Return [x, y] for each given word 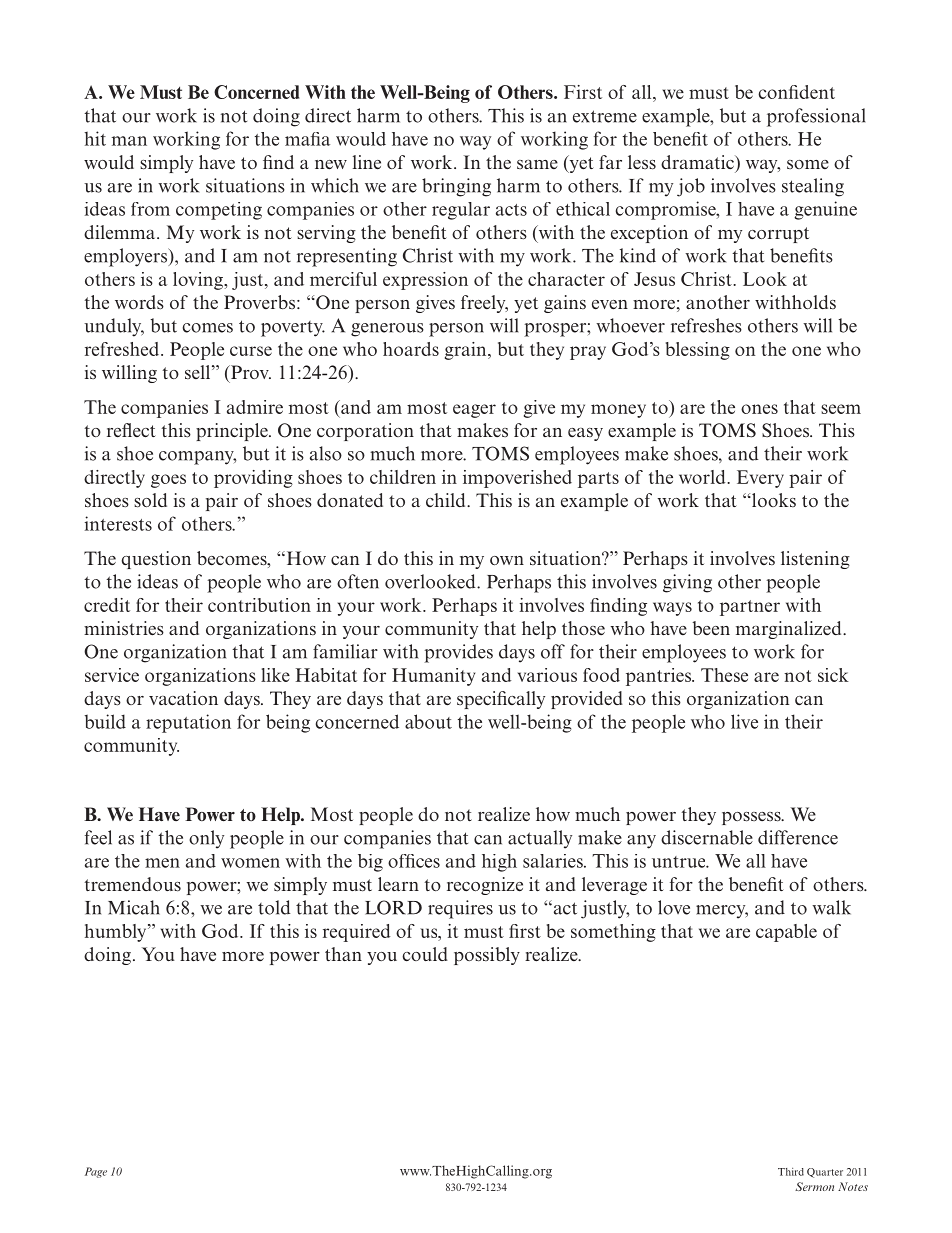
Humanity [433, 677]
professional [816, 117]
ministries [124, 628]
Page [96, 1172]
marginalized [790, 630]
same [537, 164]
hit [95, 138]
